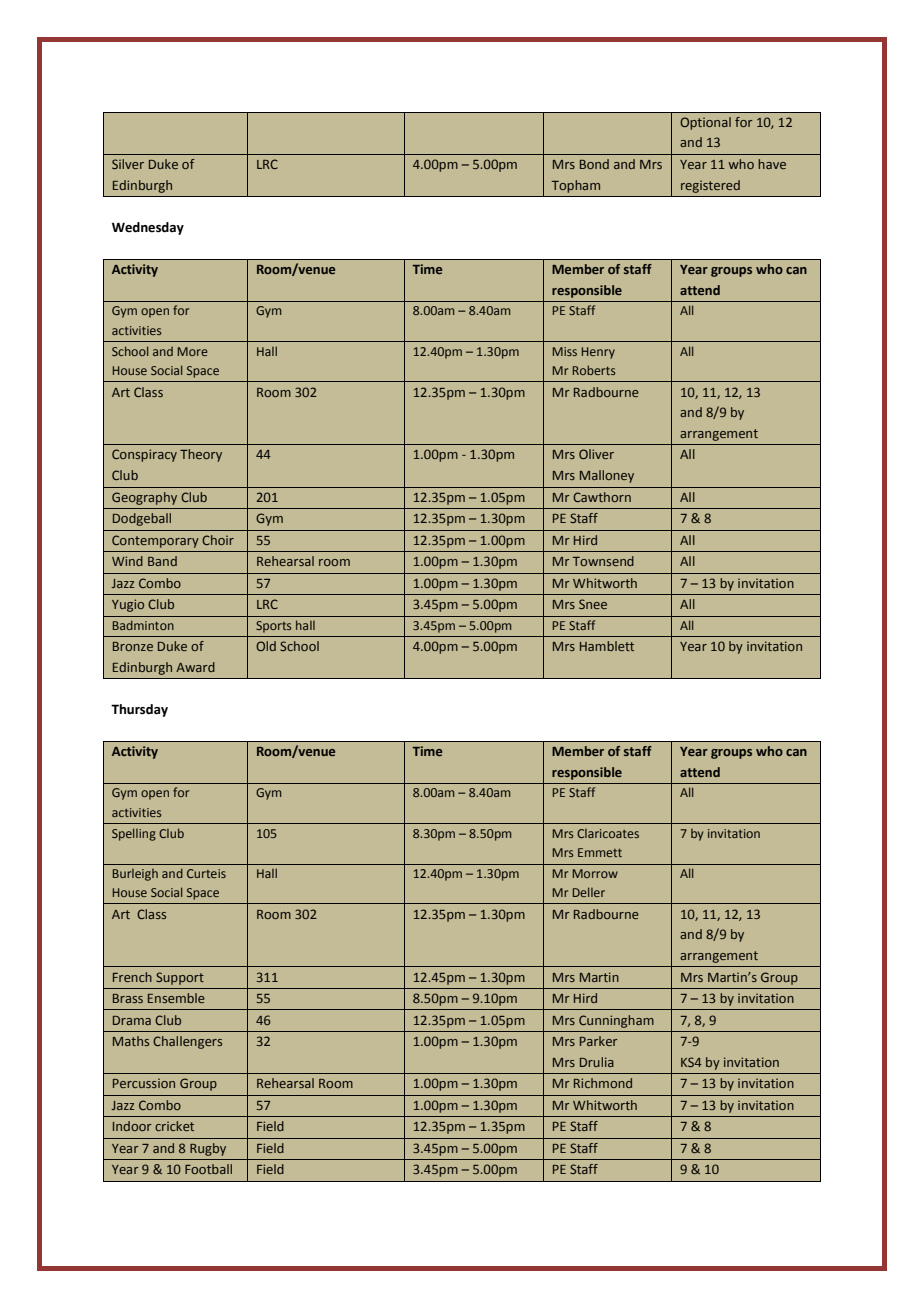 This page has width=924, height=1308. What do you see at coordinates (576, 186) in the page?
I see `Topham` at bounding box center [576, 186].
